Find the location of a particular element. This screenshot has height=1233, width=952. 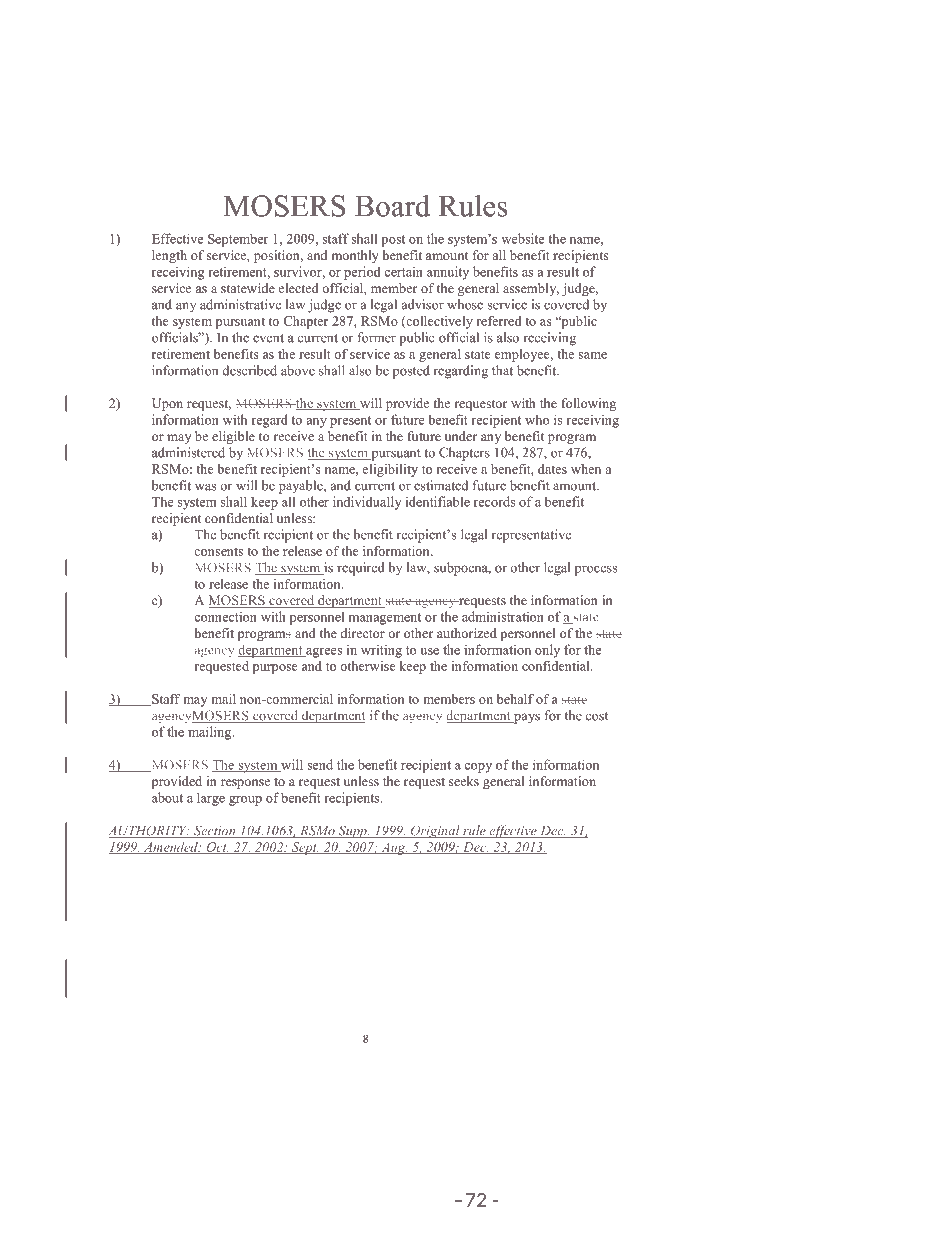

same is located at coordinates (592, 355).
